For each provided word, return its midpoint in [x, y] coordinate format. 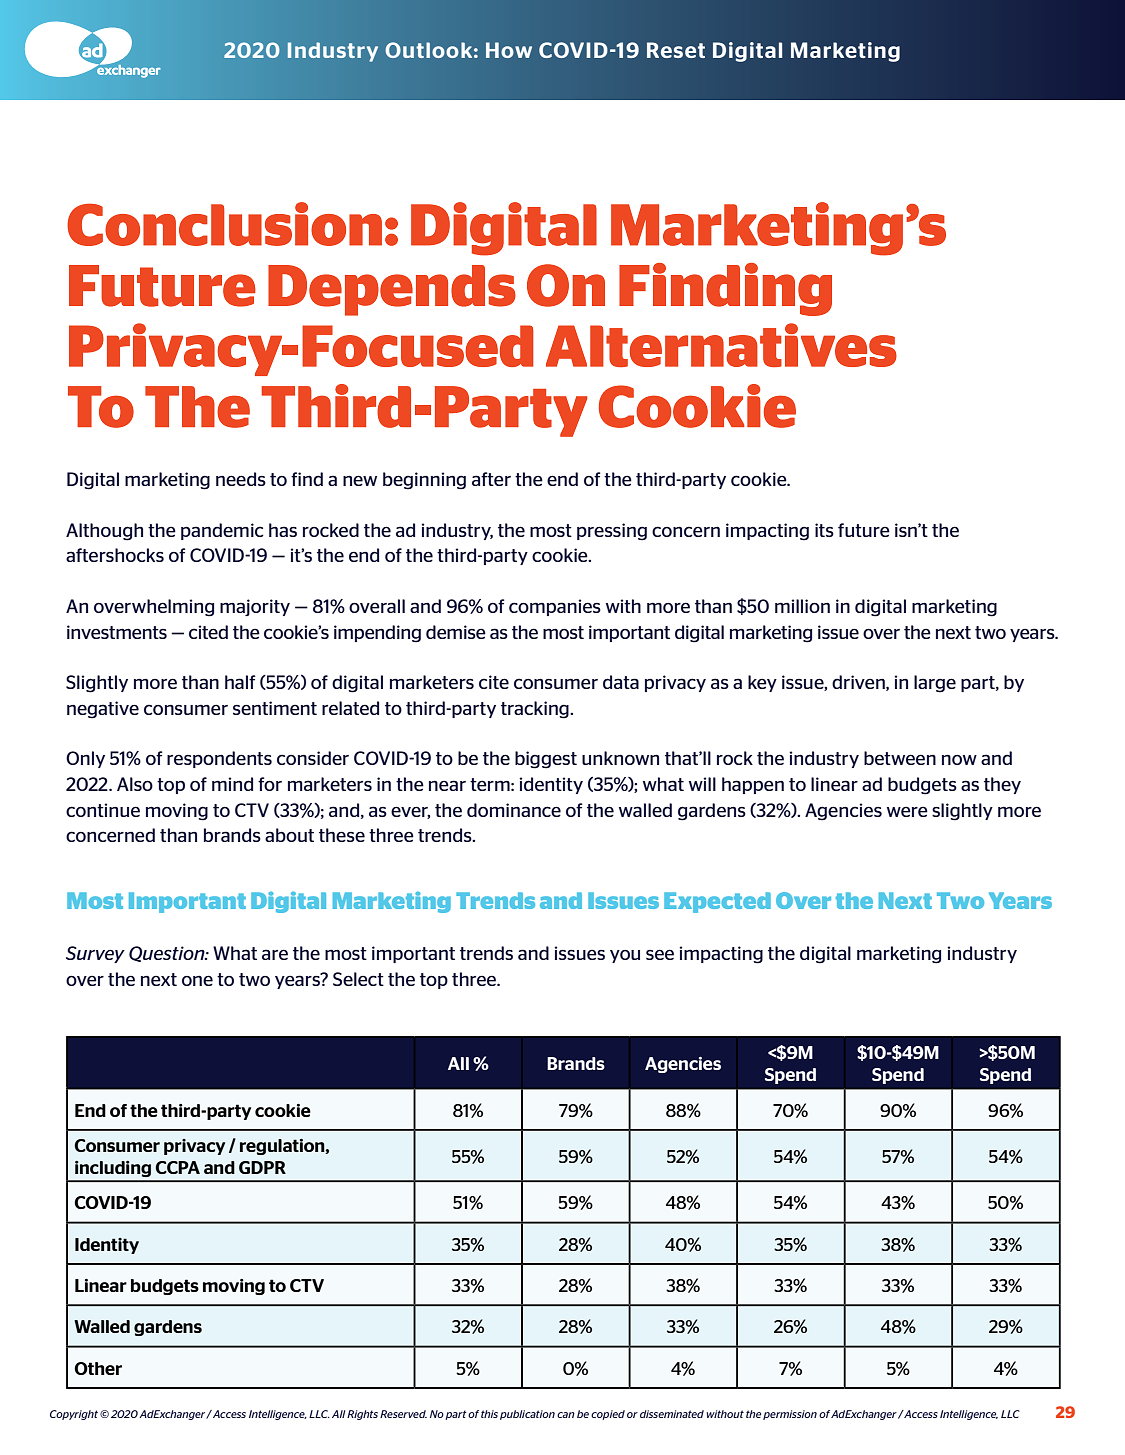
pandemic [222, 531]
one [197, 980]
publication [527, 1415]
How [509, 50]
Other [98, 1368]
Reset [676, 50]
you [625, 956]
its [824, 530]
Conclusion [224, 224]
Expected [717, 902]
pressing [612, 532]
